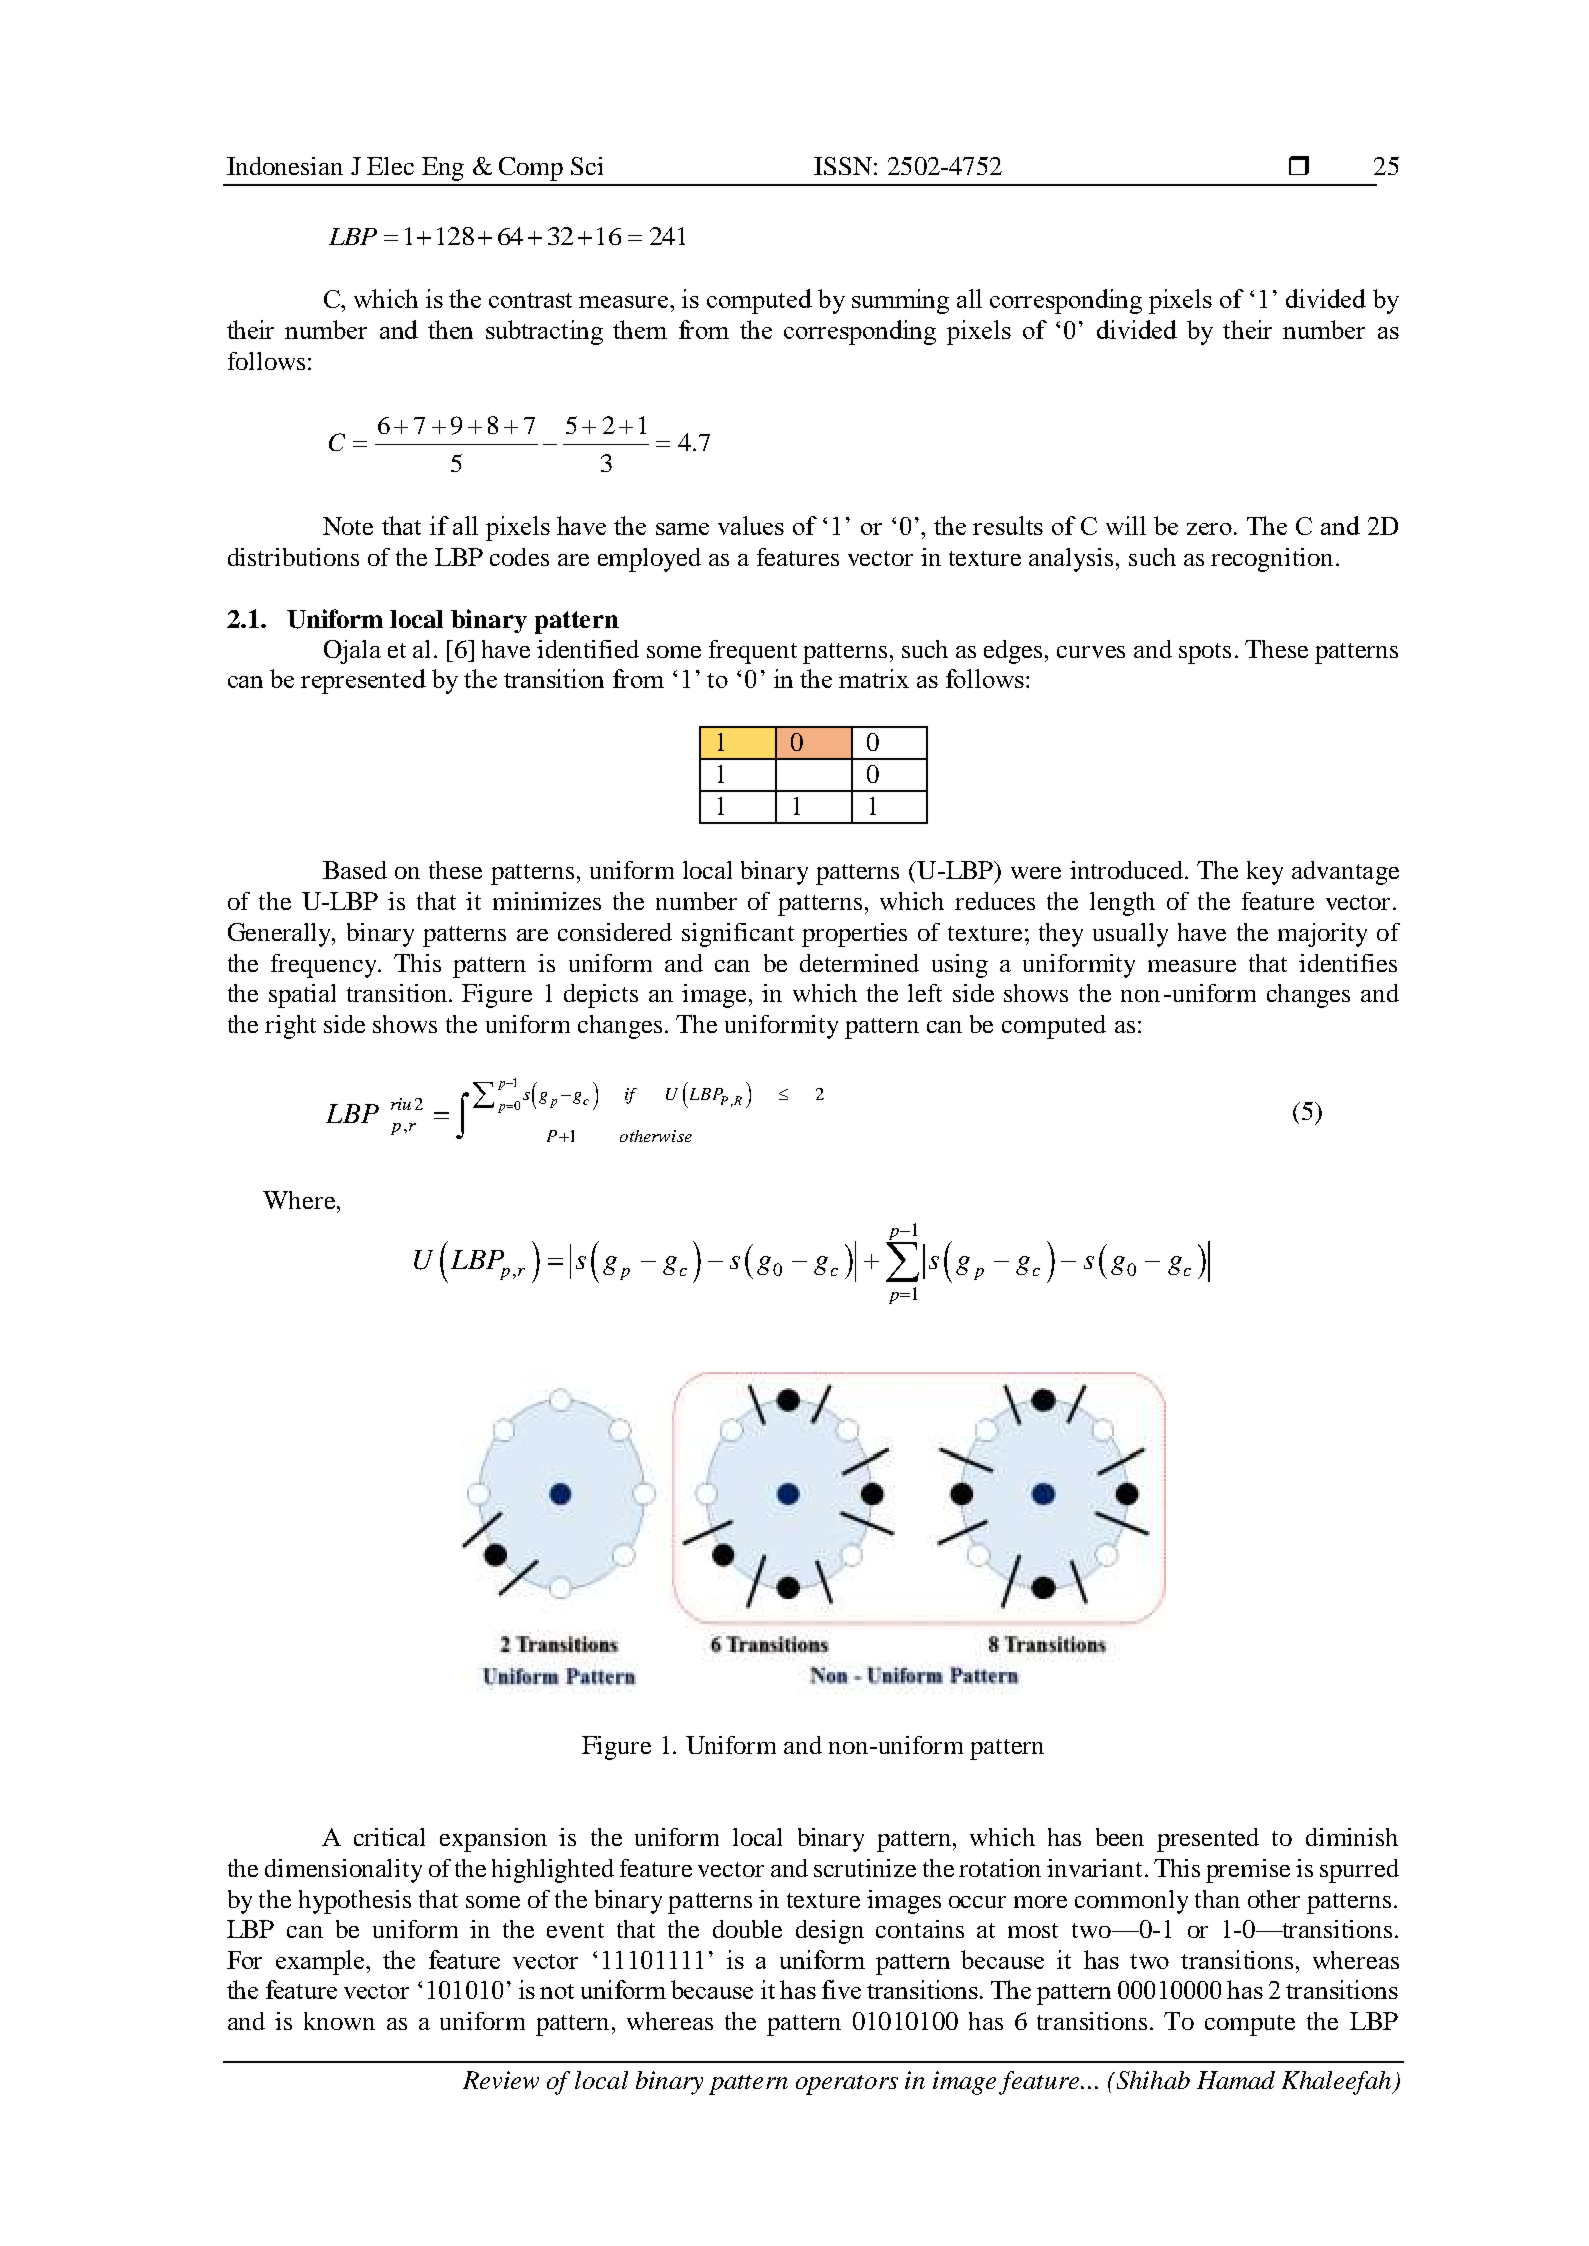  What do you see at coordinates (841, 1989) in the screenshot?
I see `five` at bounding box center [841, 1989].
